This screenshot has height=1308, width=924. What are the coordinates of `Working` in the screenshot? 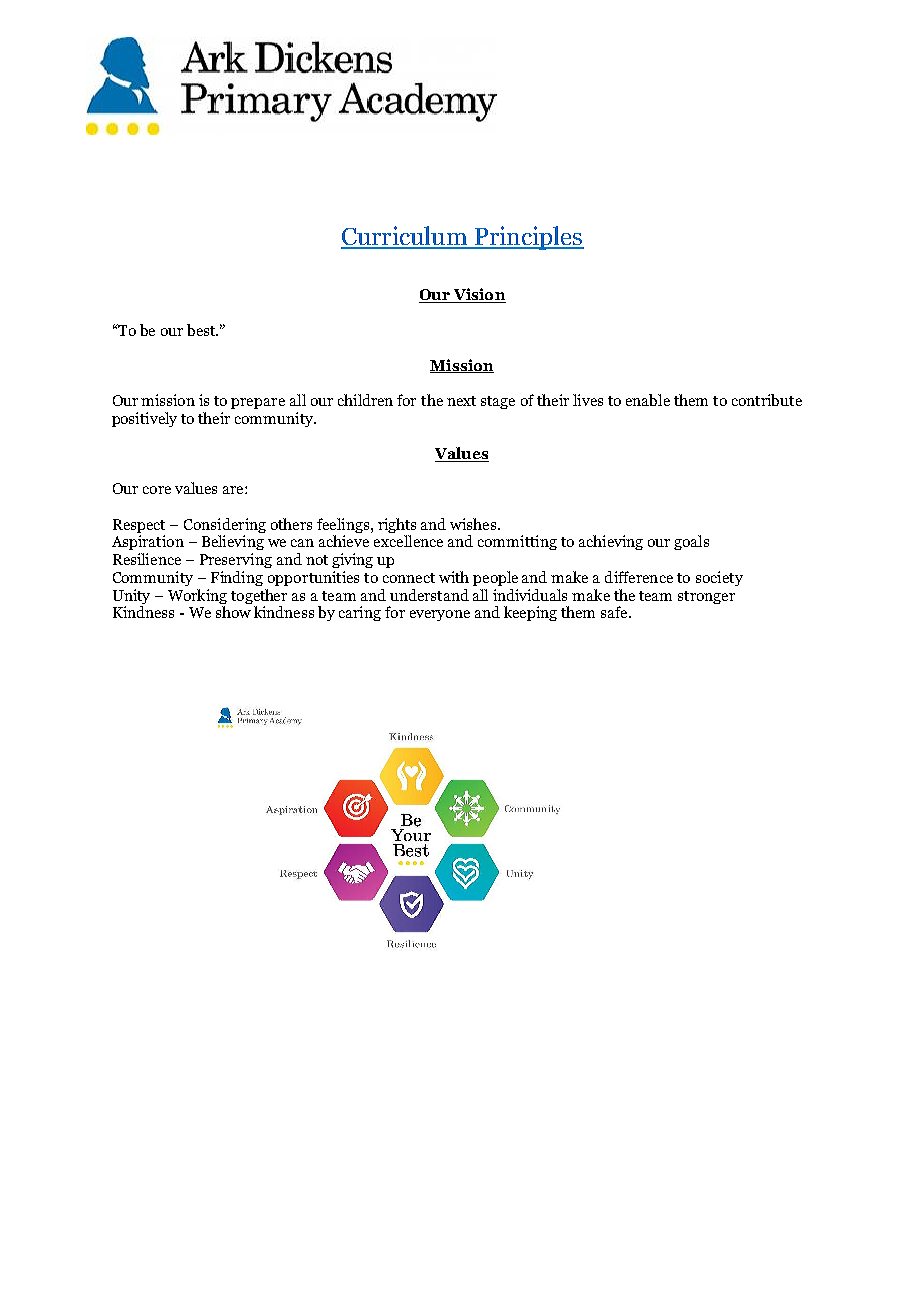 It's located at (197, 596).
